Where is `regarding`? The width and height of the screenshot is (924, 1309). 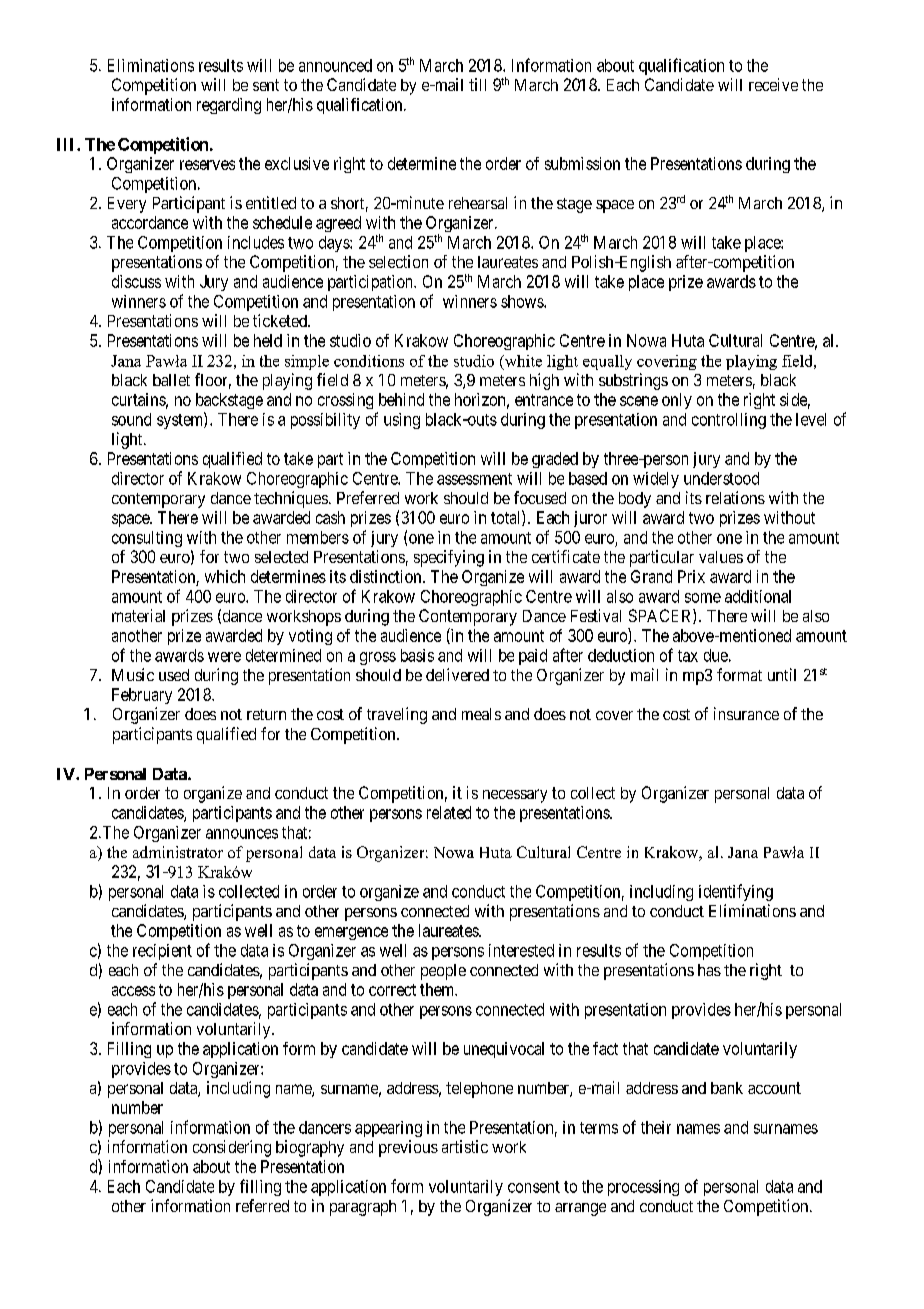
regarding is located at coordinates (229, 106).
